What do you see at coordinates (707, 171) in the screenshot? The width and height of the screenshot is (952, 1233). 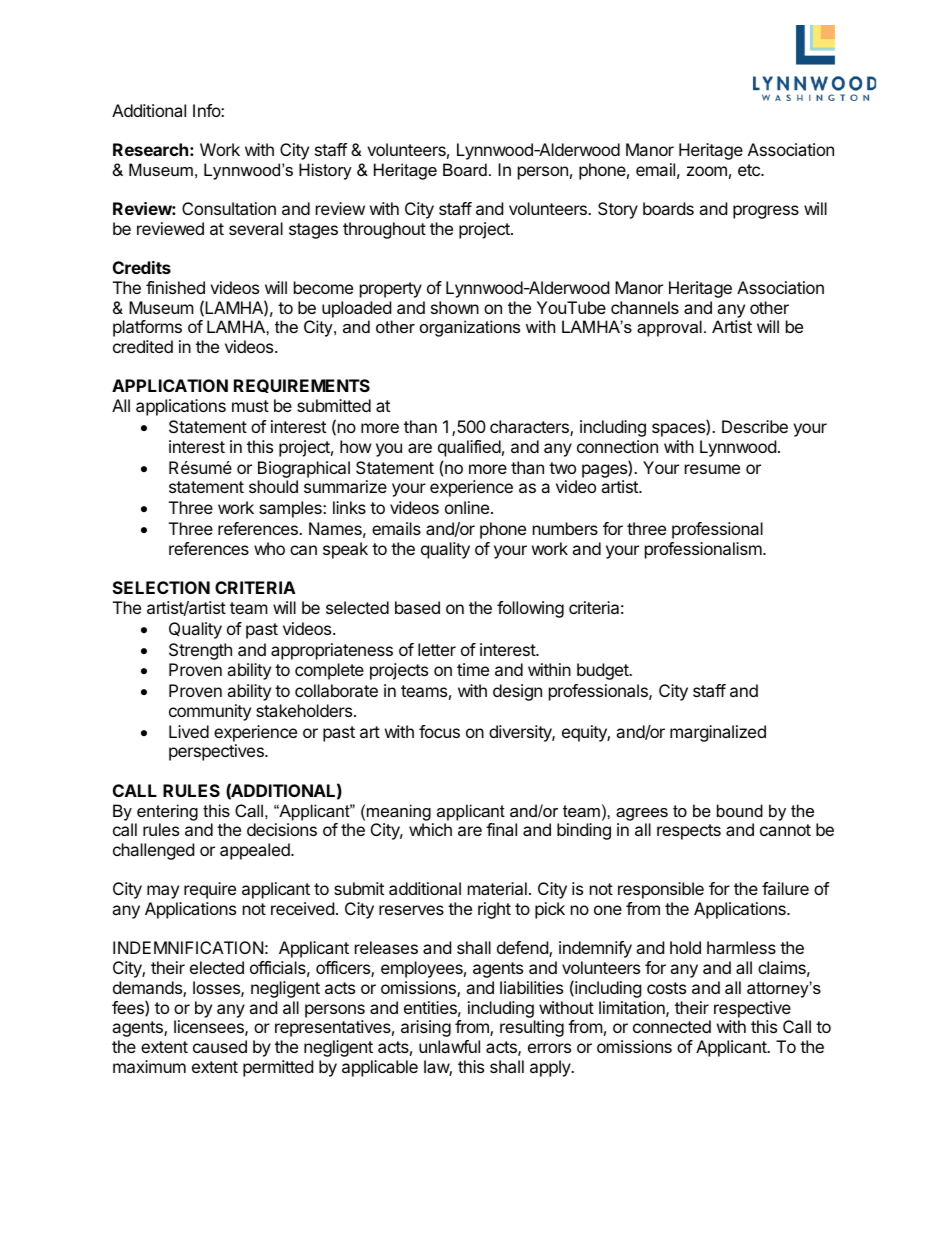 I see `zoom` at bounding box center [707, 171].
